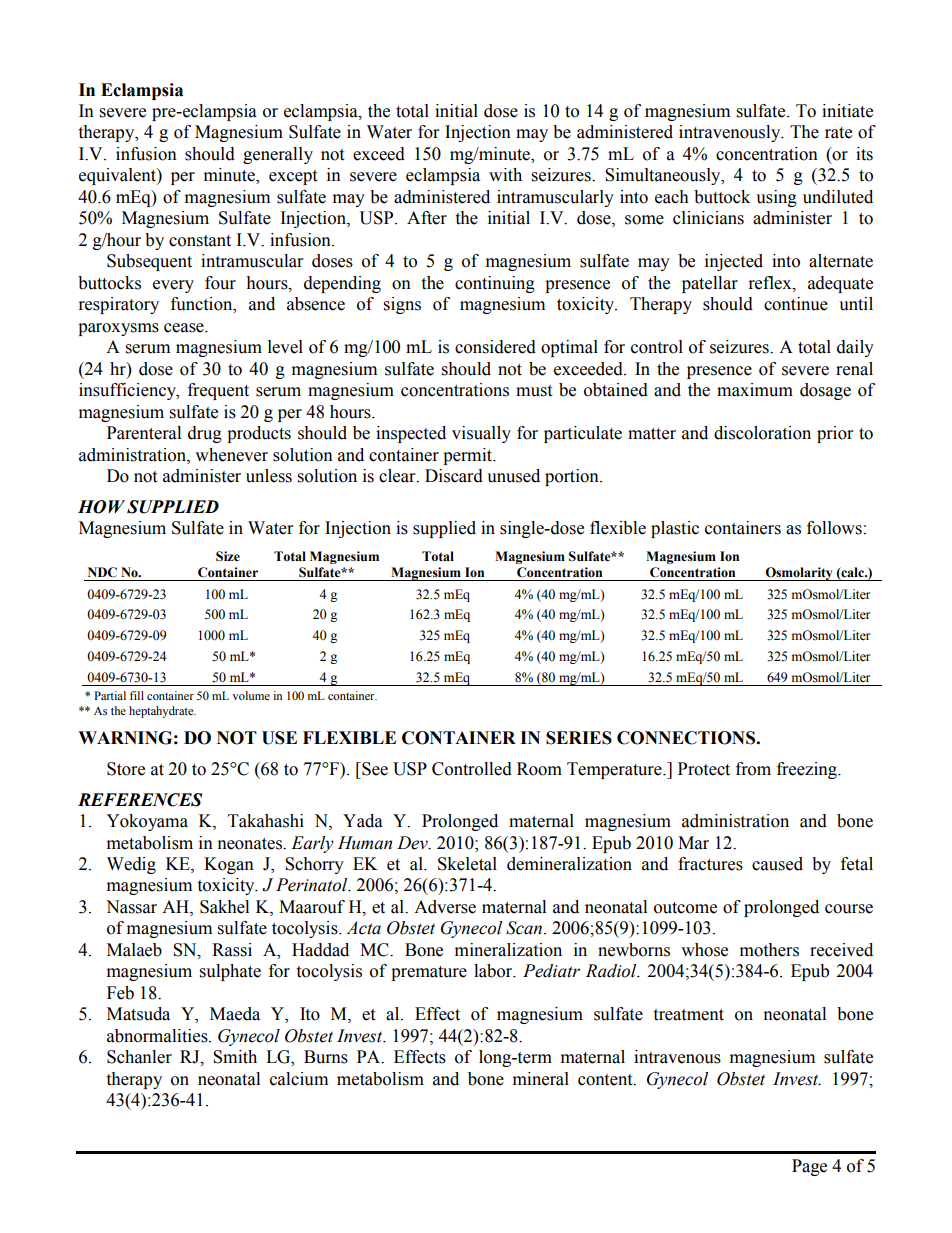 The image size is (952, 1233). What do you see at coordinates (235, 1057) in the screenshot?
I see `Smith` at bounding box center [235, 1057].
